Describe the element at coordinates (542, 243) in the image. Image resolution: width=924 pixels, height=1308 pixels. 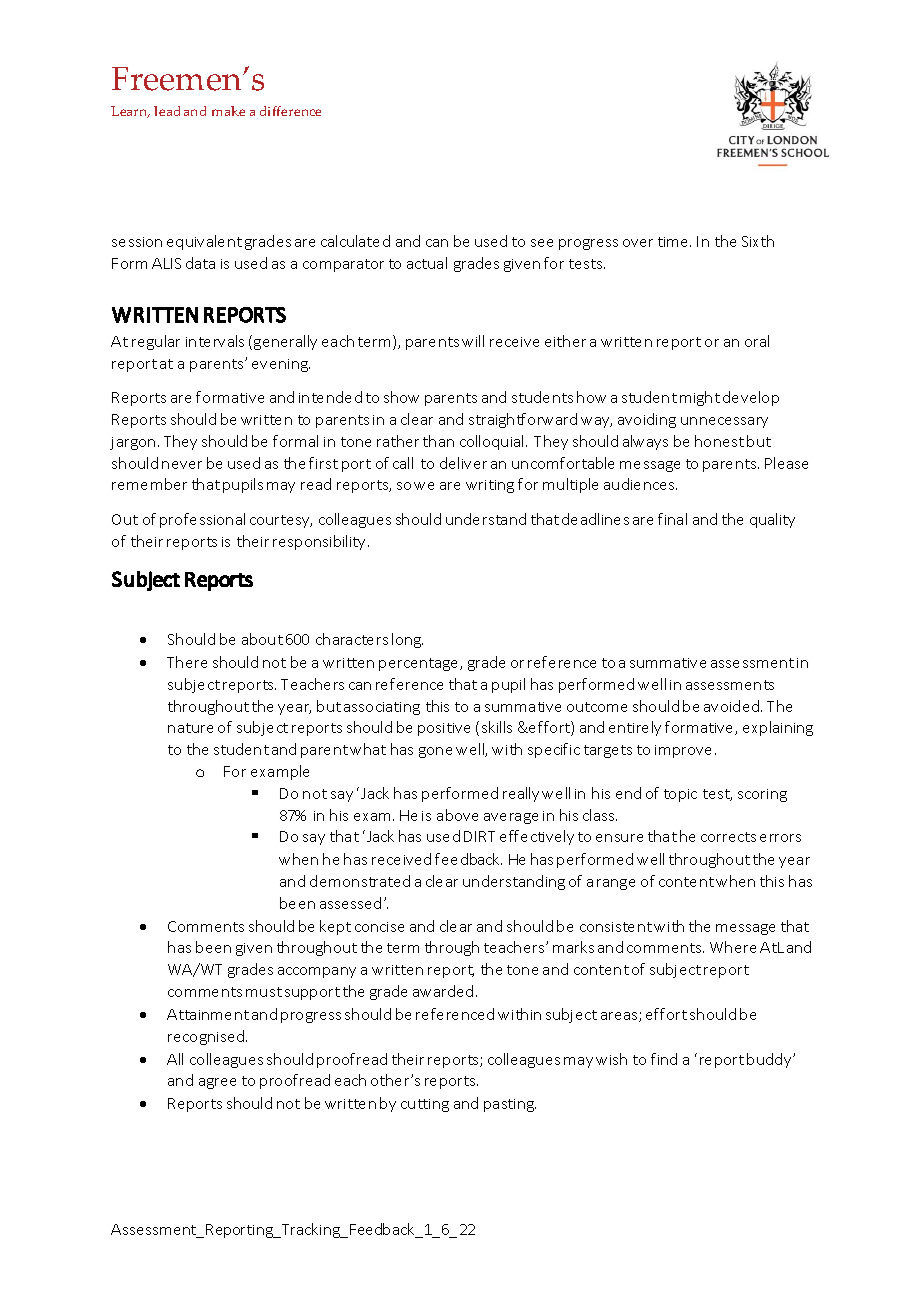
I see `see` at that location.
